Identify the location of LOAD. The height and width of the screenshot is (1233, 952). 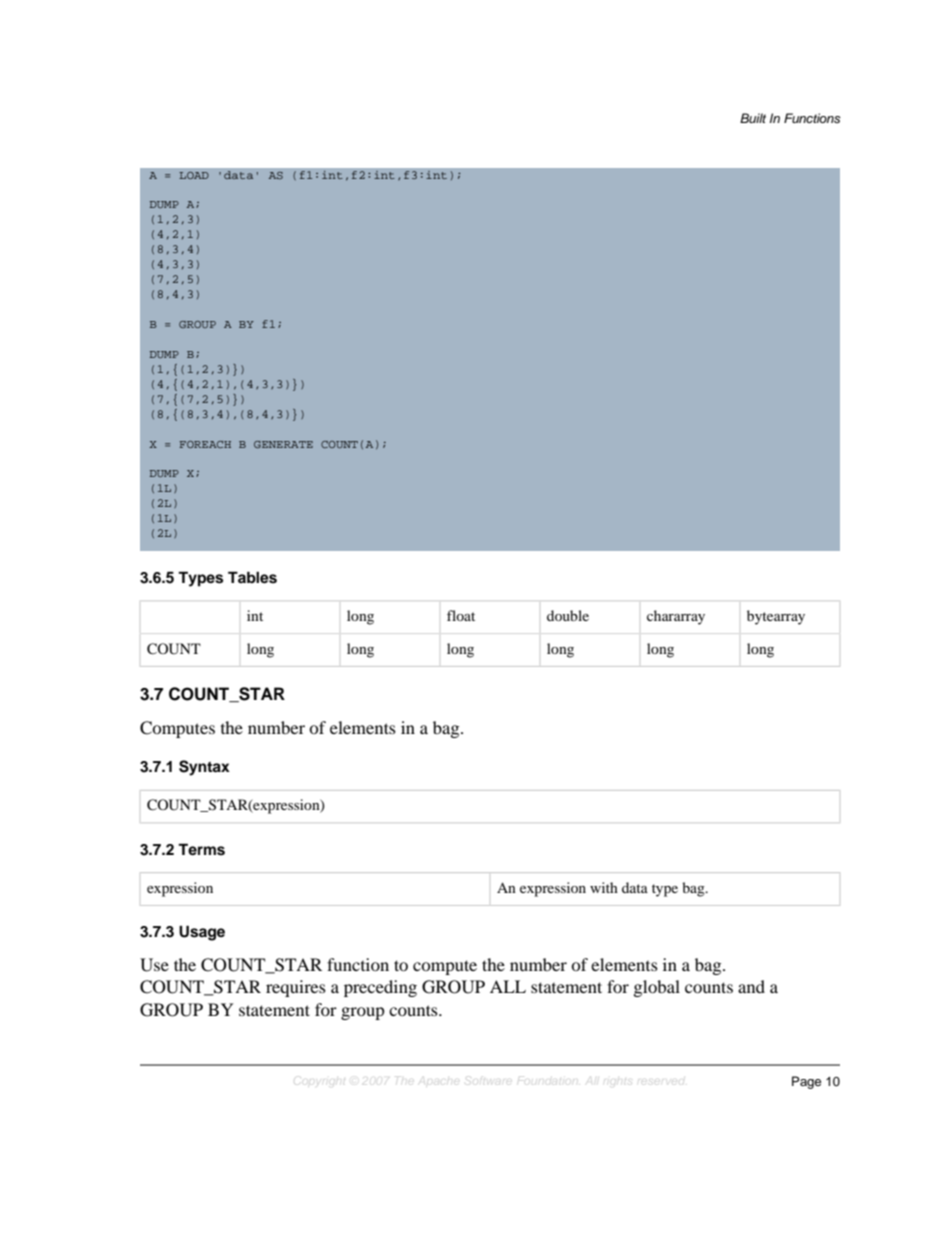
(194, 175).
